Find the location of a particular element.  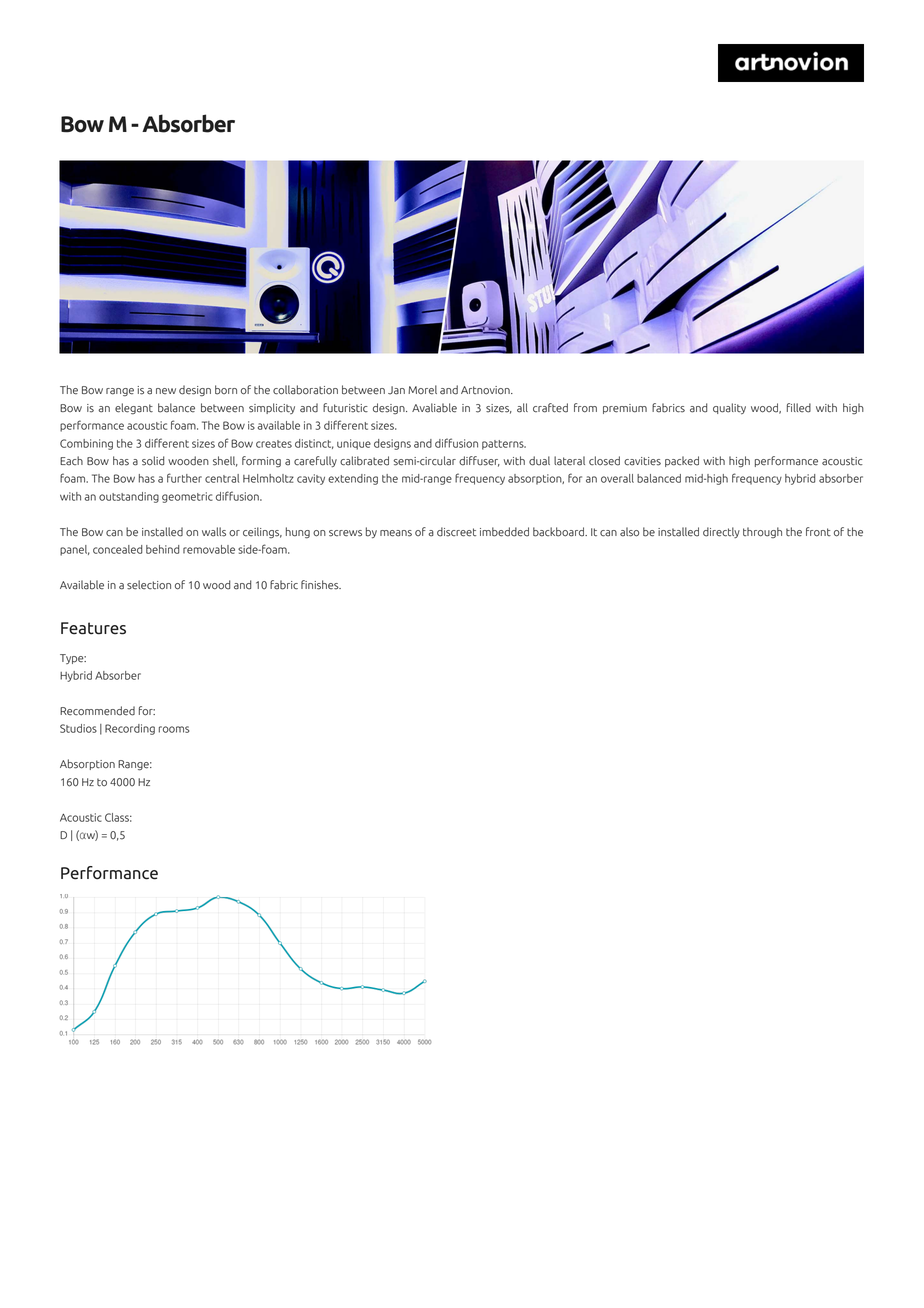

directly is located at coordinates (721, 532).
